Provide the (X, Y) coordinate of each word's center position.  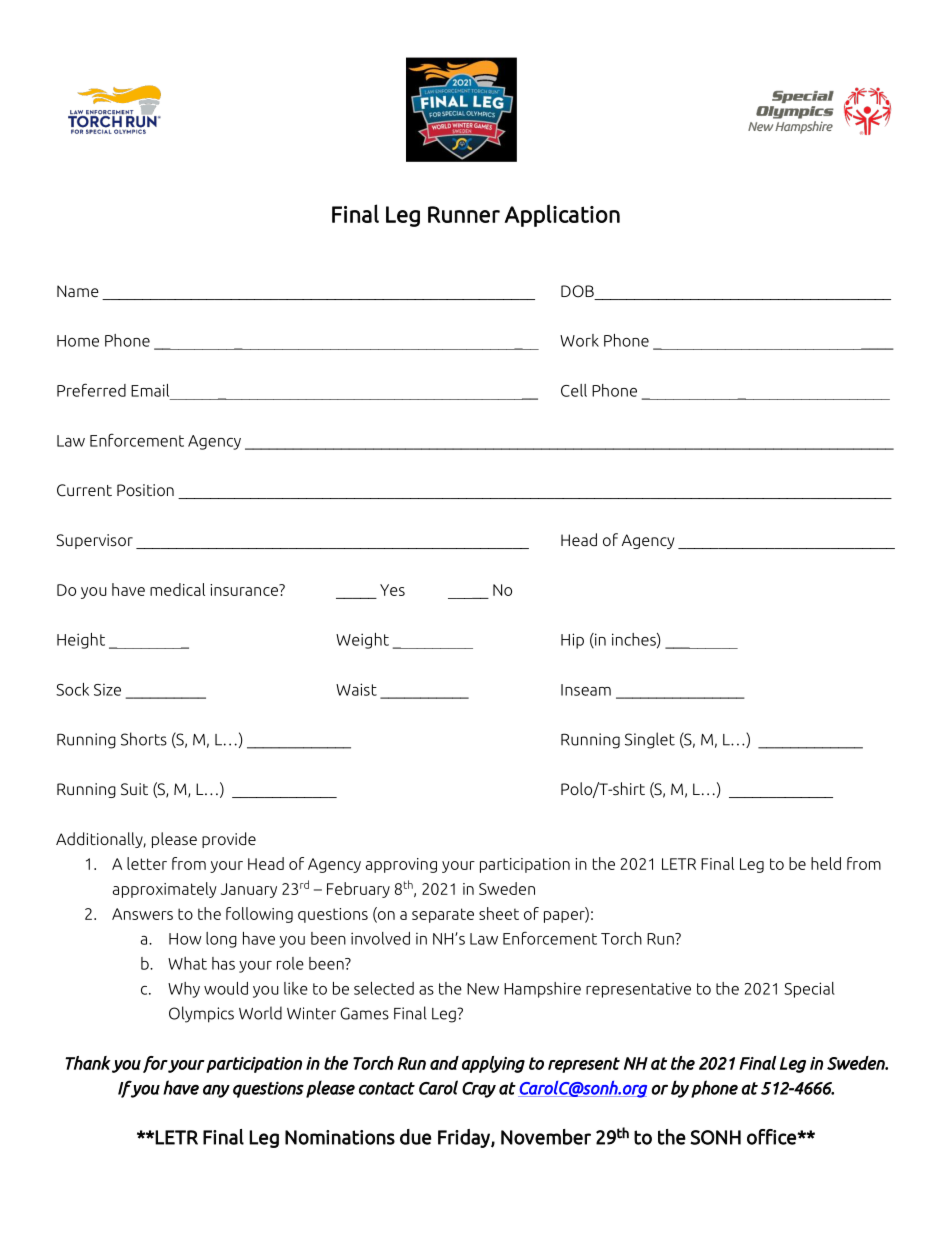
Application (562, 215)
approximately (165, 890)
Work (579, 340)
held (826, 863)
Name (78, 291)
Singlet (650, 740)
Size (107, 690)
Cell (574, 390)
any (216, 1091)
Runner (464, 214)
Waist (356, 689)
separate (443, 915)
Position (145, 490)
